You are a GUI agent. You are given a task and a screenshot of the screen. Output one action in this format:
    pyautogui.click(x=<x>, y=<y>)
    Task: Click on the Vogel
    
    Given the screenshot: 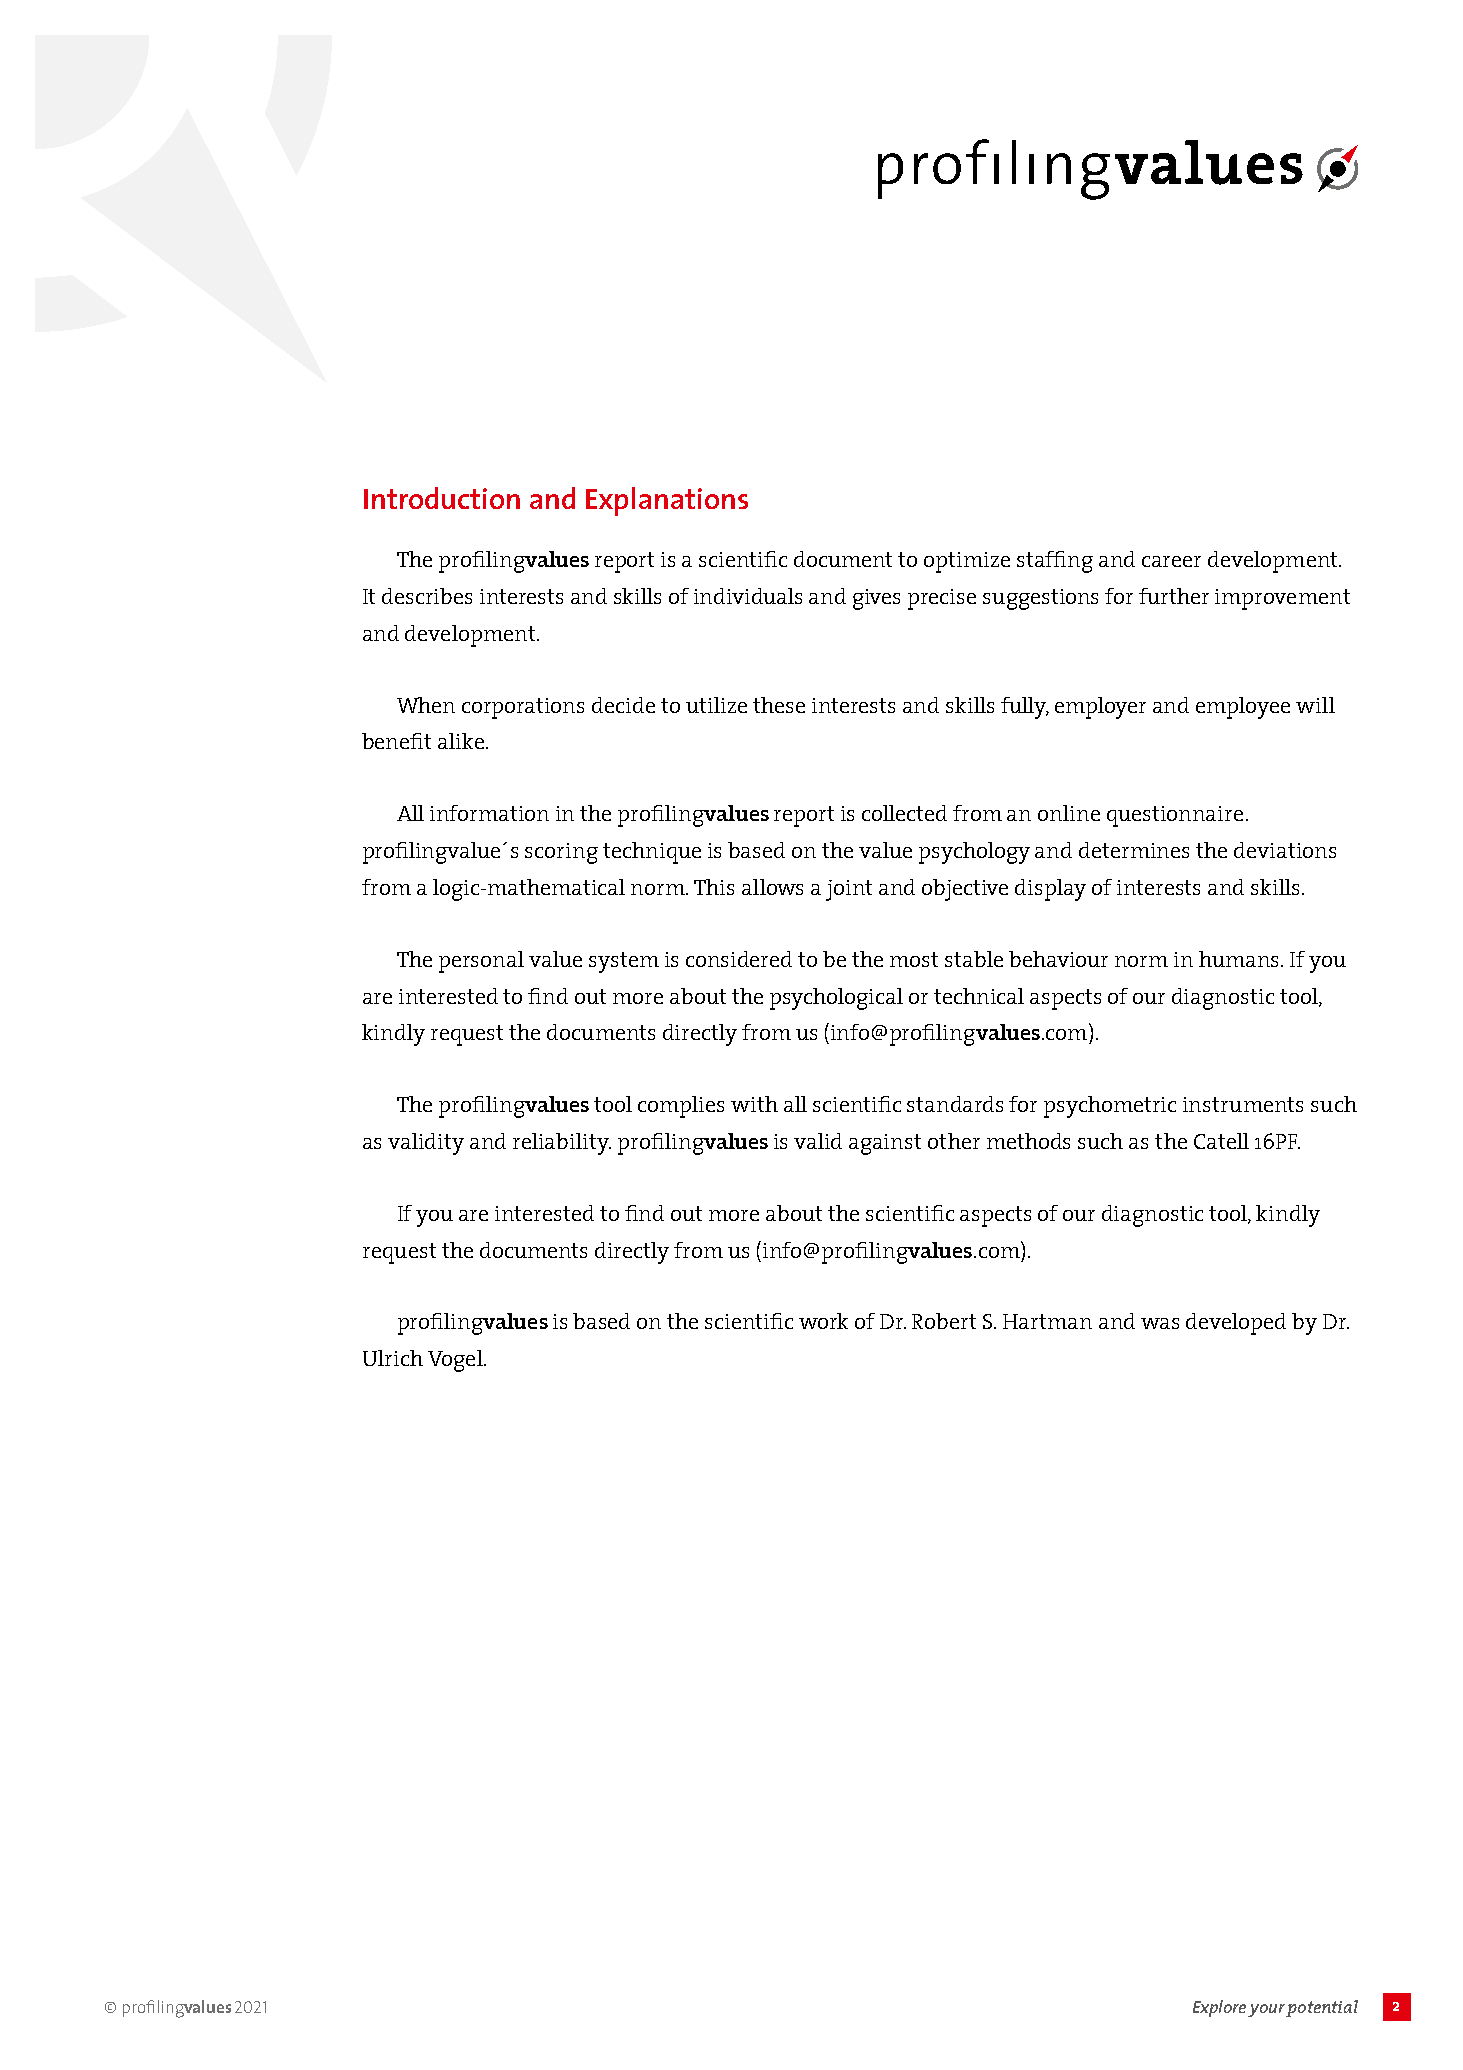 What is the action you would take?
    pyautogui.click(x=456, y=1361)
